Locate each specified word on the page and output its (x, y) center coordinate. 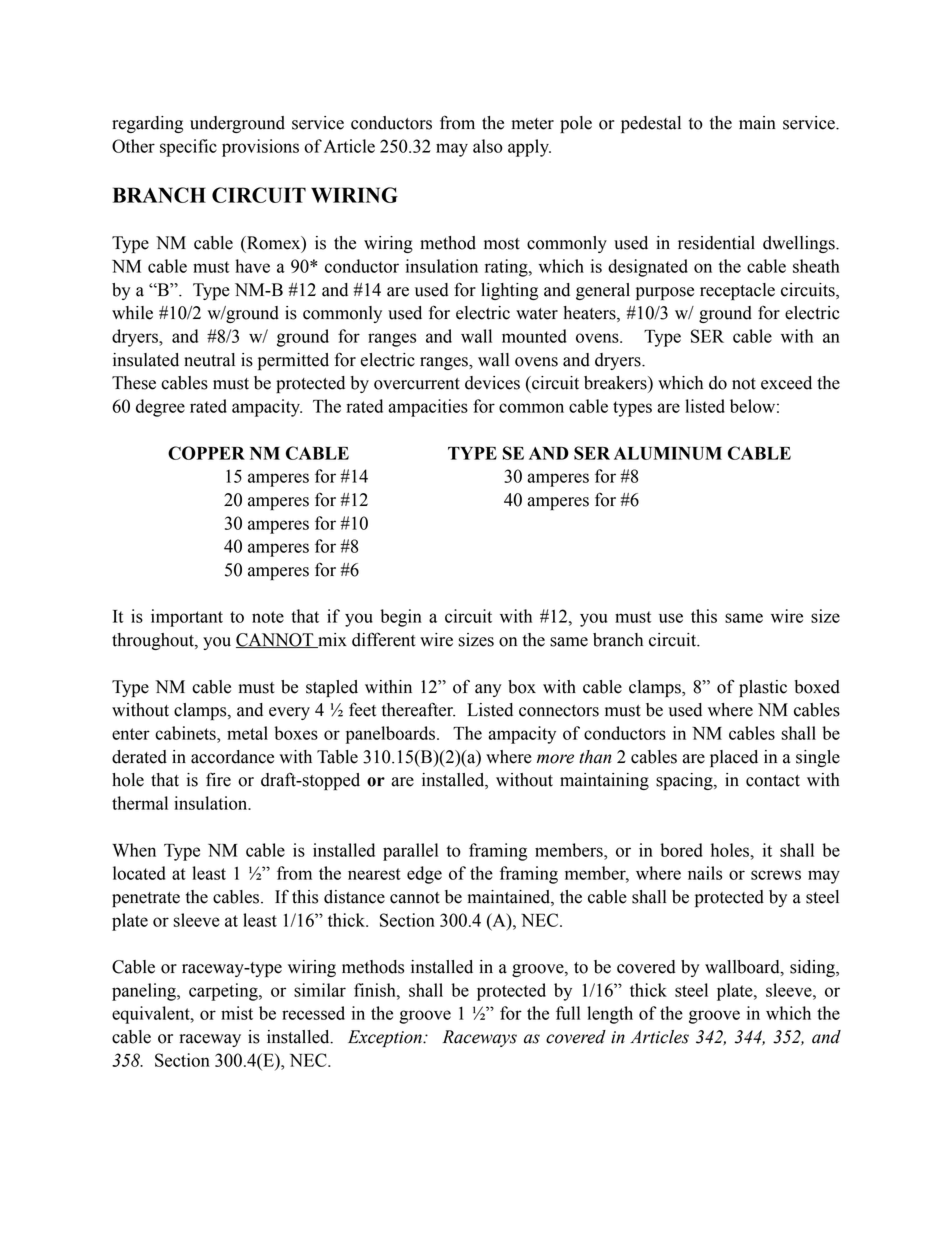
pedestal (651, 124)
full (568, 1013)
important (187, 618)
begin (401, 618)
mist (237, 1013)
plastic (763, 688)
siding (813, 968)
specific (188, 148)
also (488, 146)
